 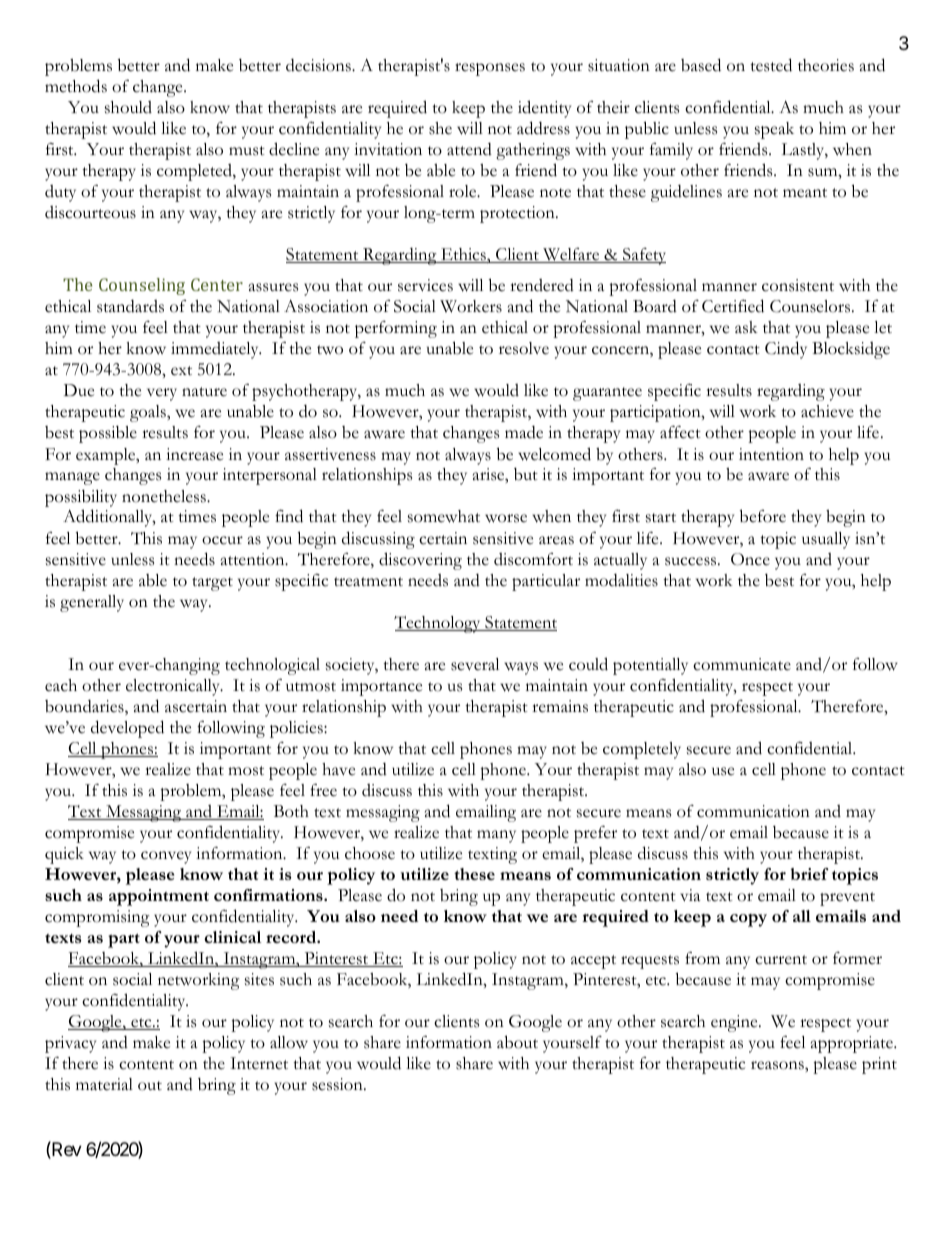 I want to click on usually, so click(x=826, y=540).
